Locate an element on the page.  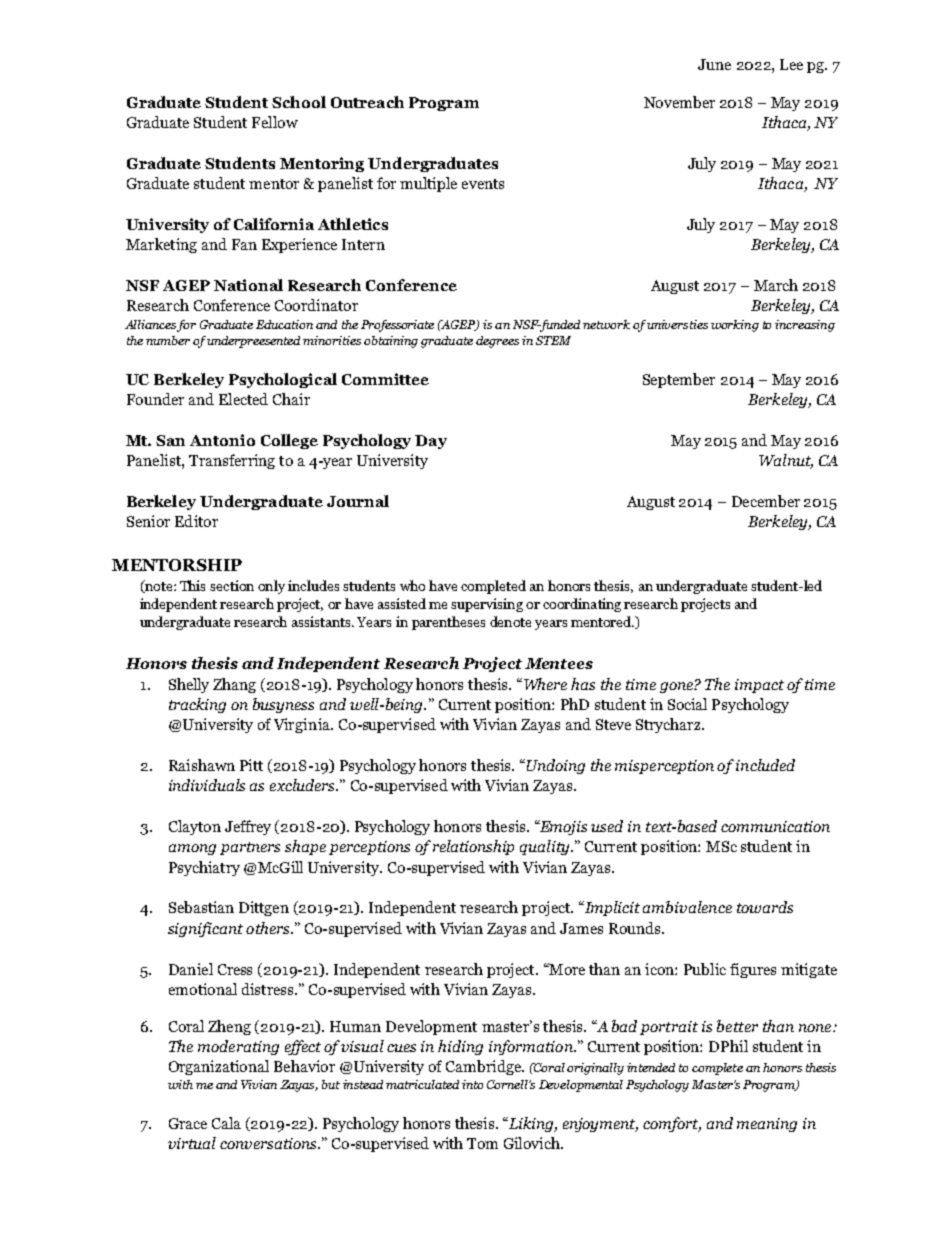
into is located at coordinates (472, 1084).
